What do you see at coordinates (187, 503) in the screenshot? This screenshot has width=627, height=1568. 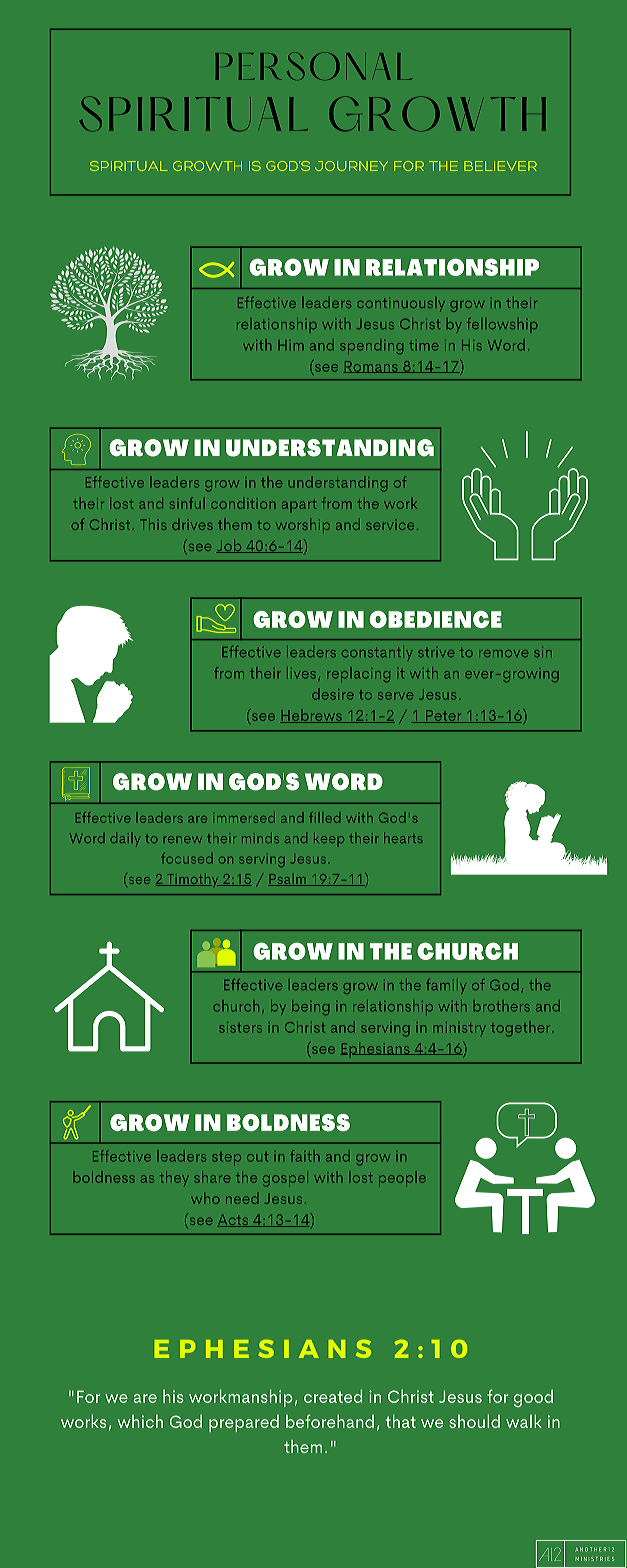 I see `sinful` at bounding box center [187, 503].
